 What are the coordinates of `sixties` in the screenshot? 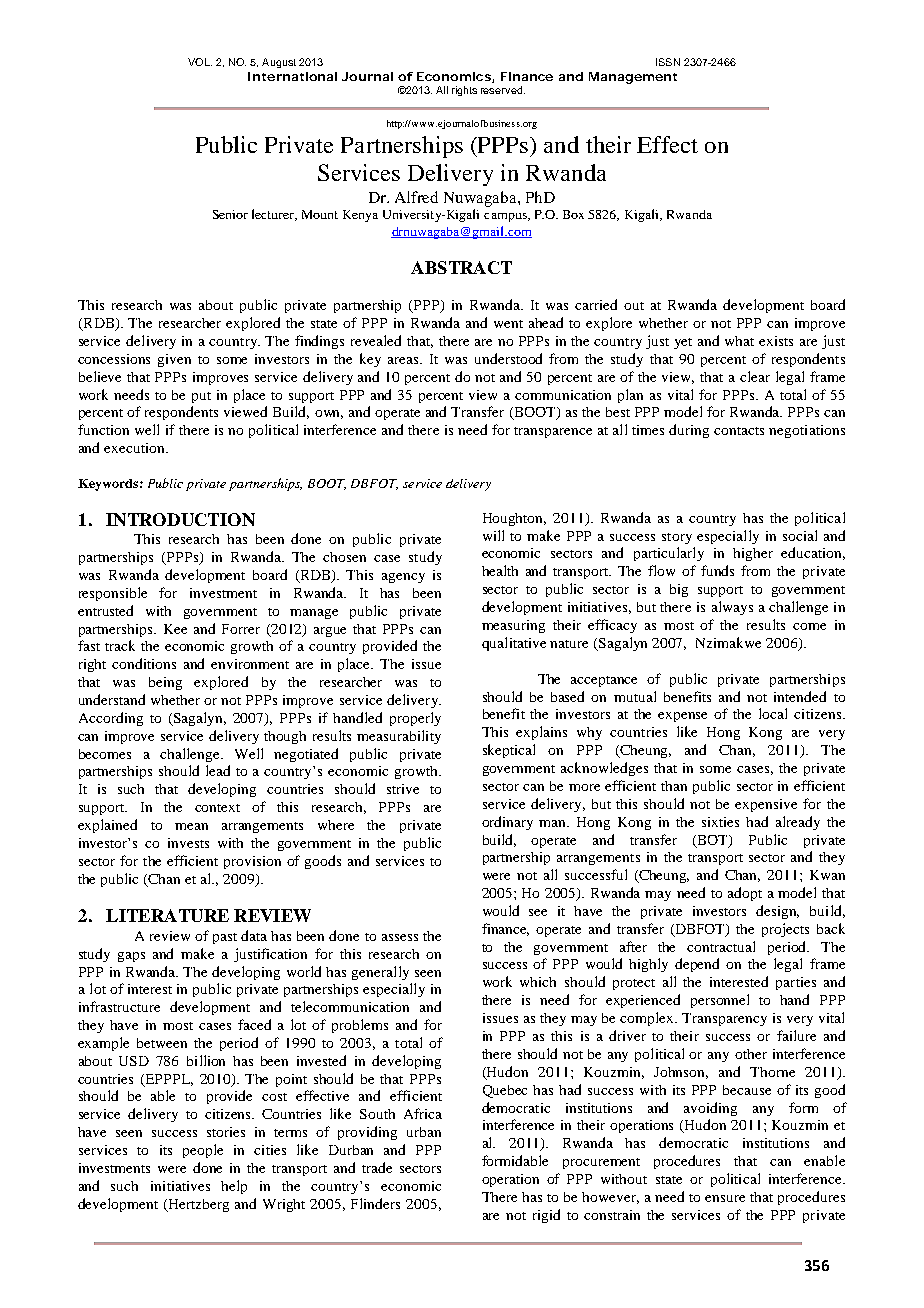 It's located at (720, 822).
